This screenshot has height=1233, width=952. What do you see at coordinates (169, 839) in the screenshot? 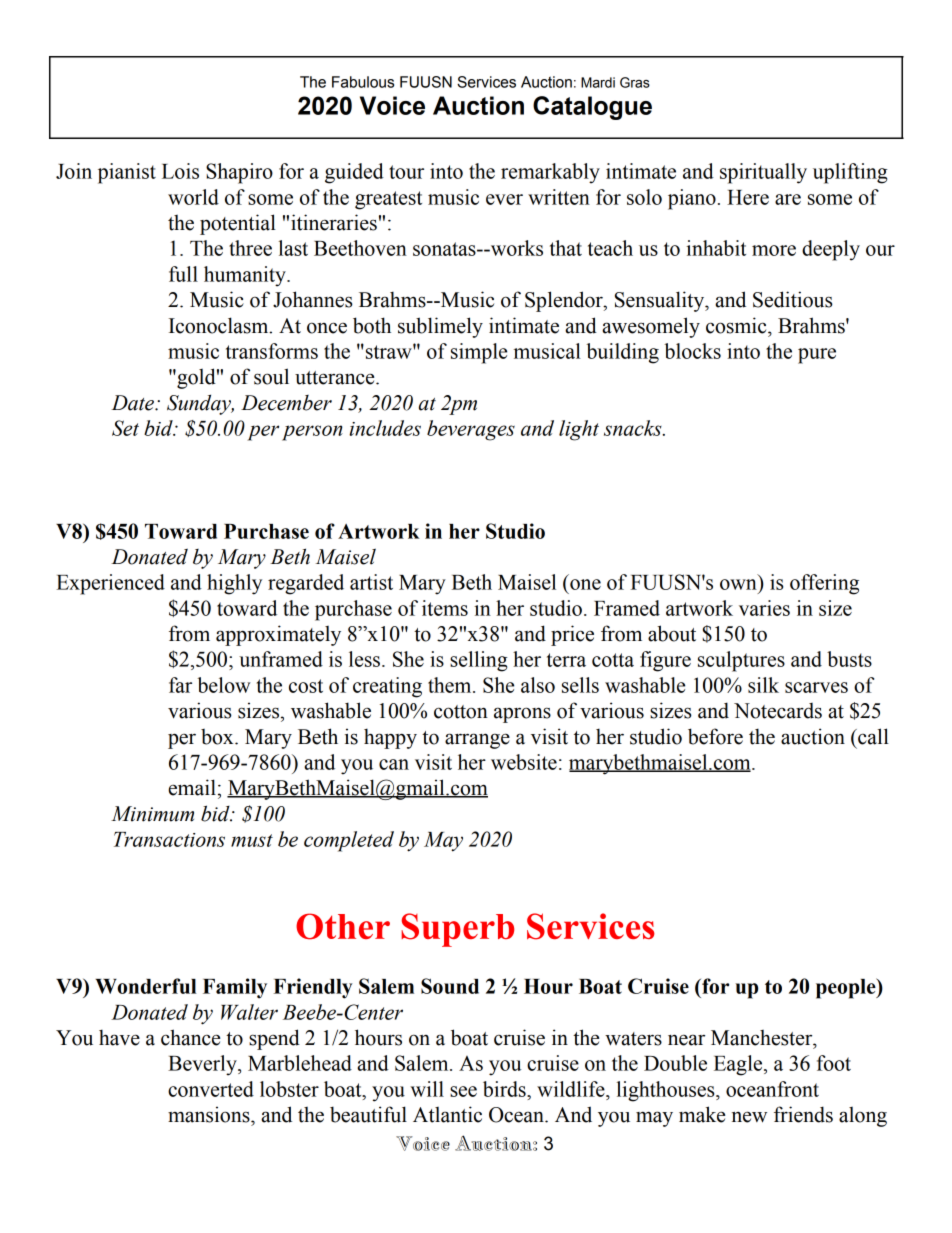
I see `Transactions` at bounding box center [169, 839].
